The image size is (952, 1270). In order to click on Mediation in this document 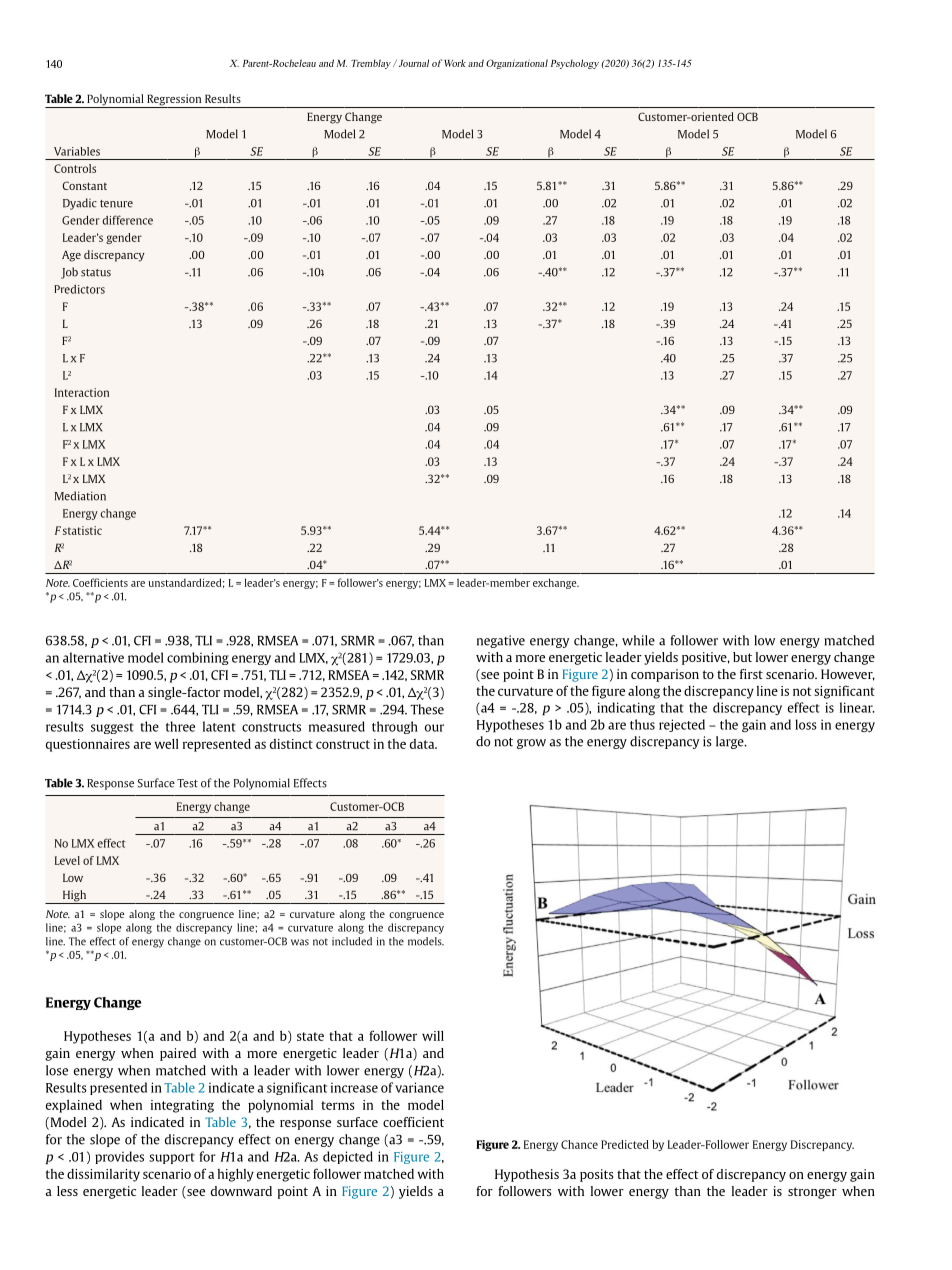, I will do `click(80, 496)`.
